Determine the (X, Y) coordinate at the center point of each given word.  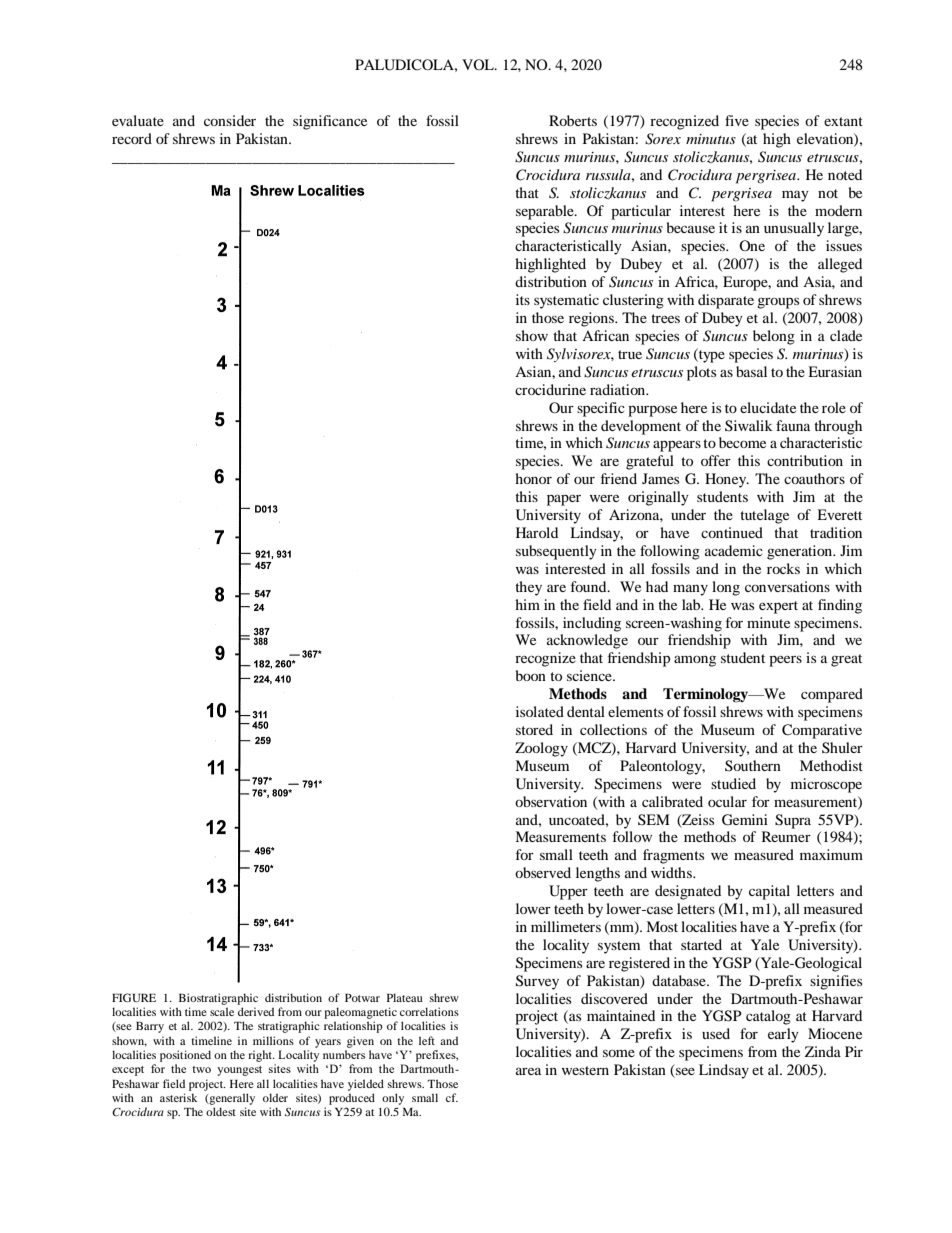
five (737, 120)
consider (230, 120)
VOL (479, 64)
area (528, 1071)
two (201, 1069)
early (783, 1035)
